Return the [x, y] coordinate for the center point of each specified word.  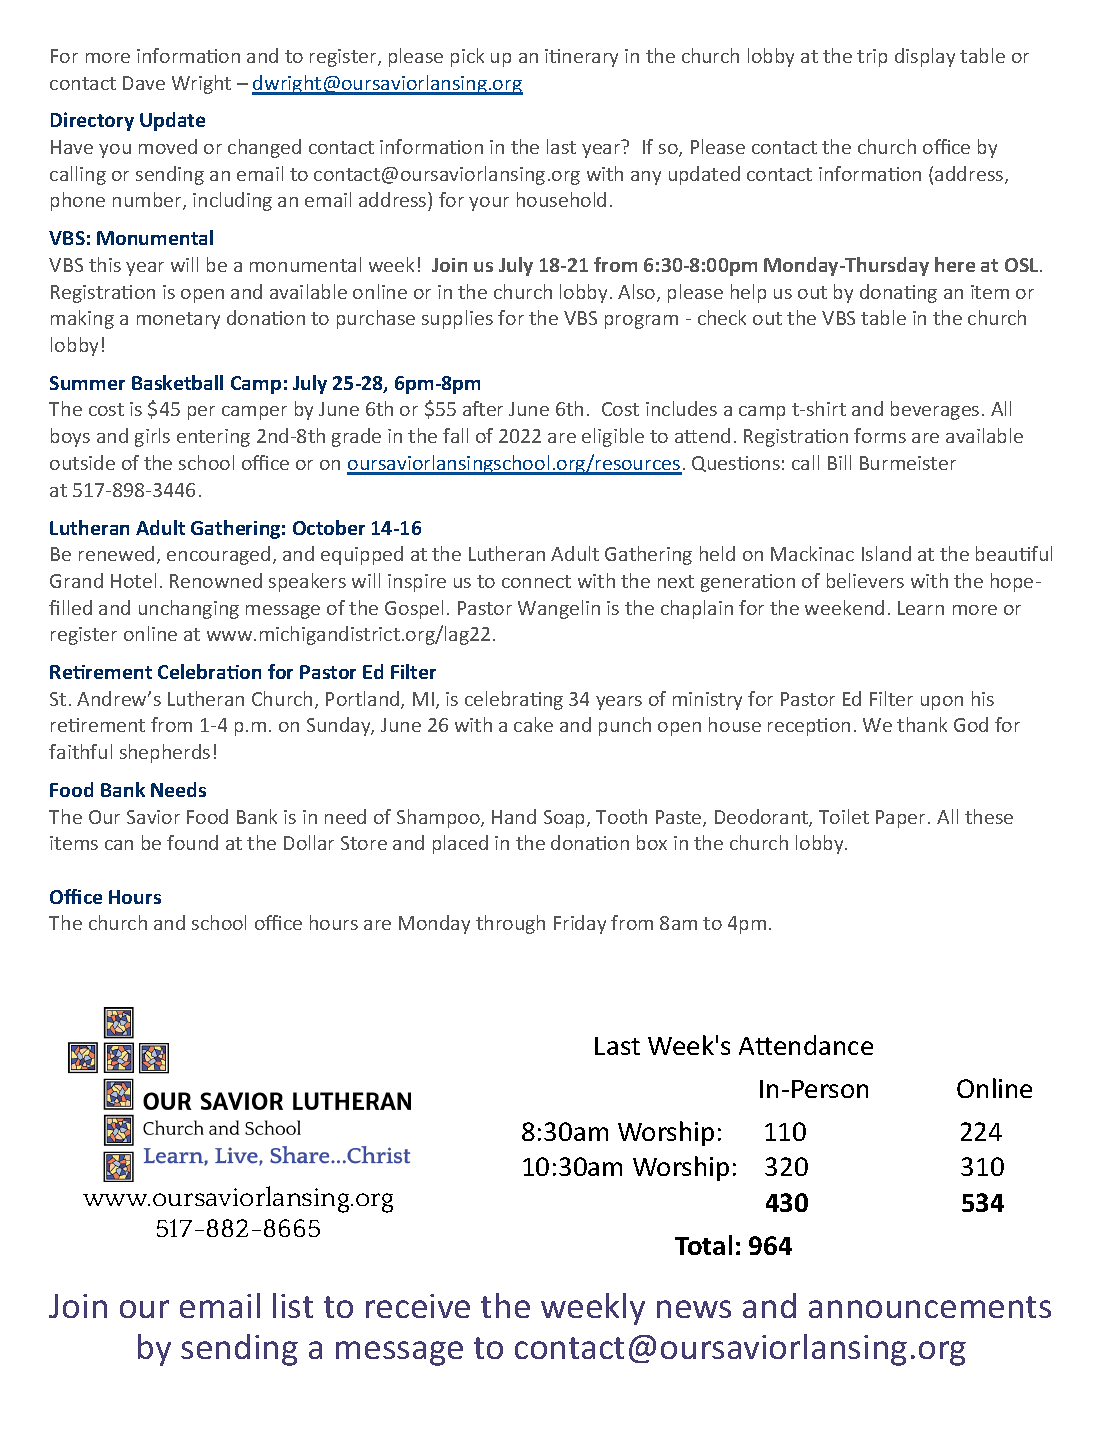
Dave [144, 83]
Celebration [209, 671]
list [293, 1305]
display [925, 57]
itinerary [581, 58]
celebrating [514, 700]
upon [942, 703]
